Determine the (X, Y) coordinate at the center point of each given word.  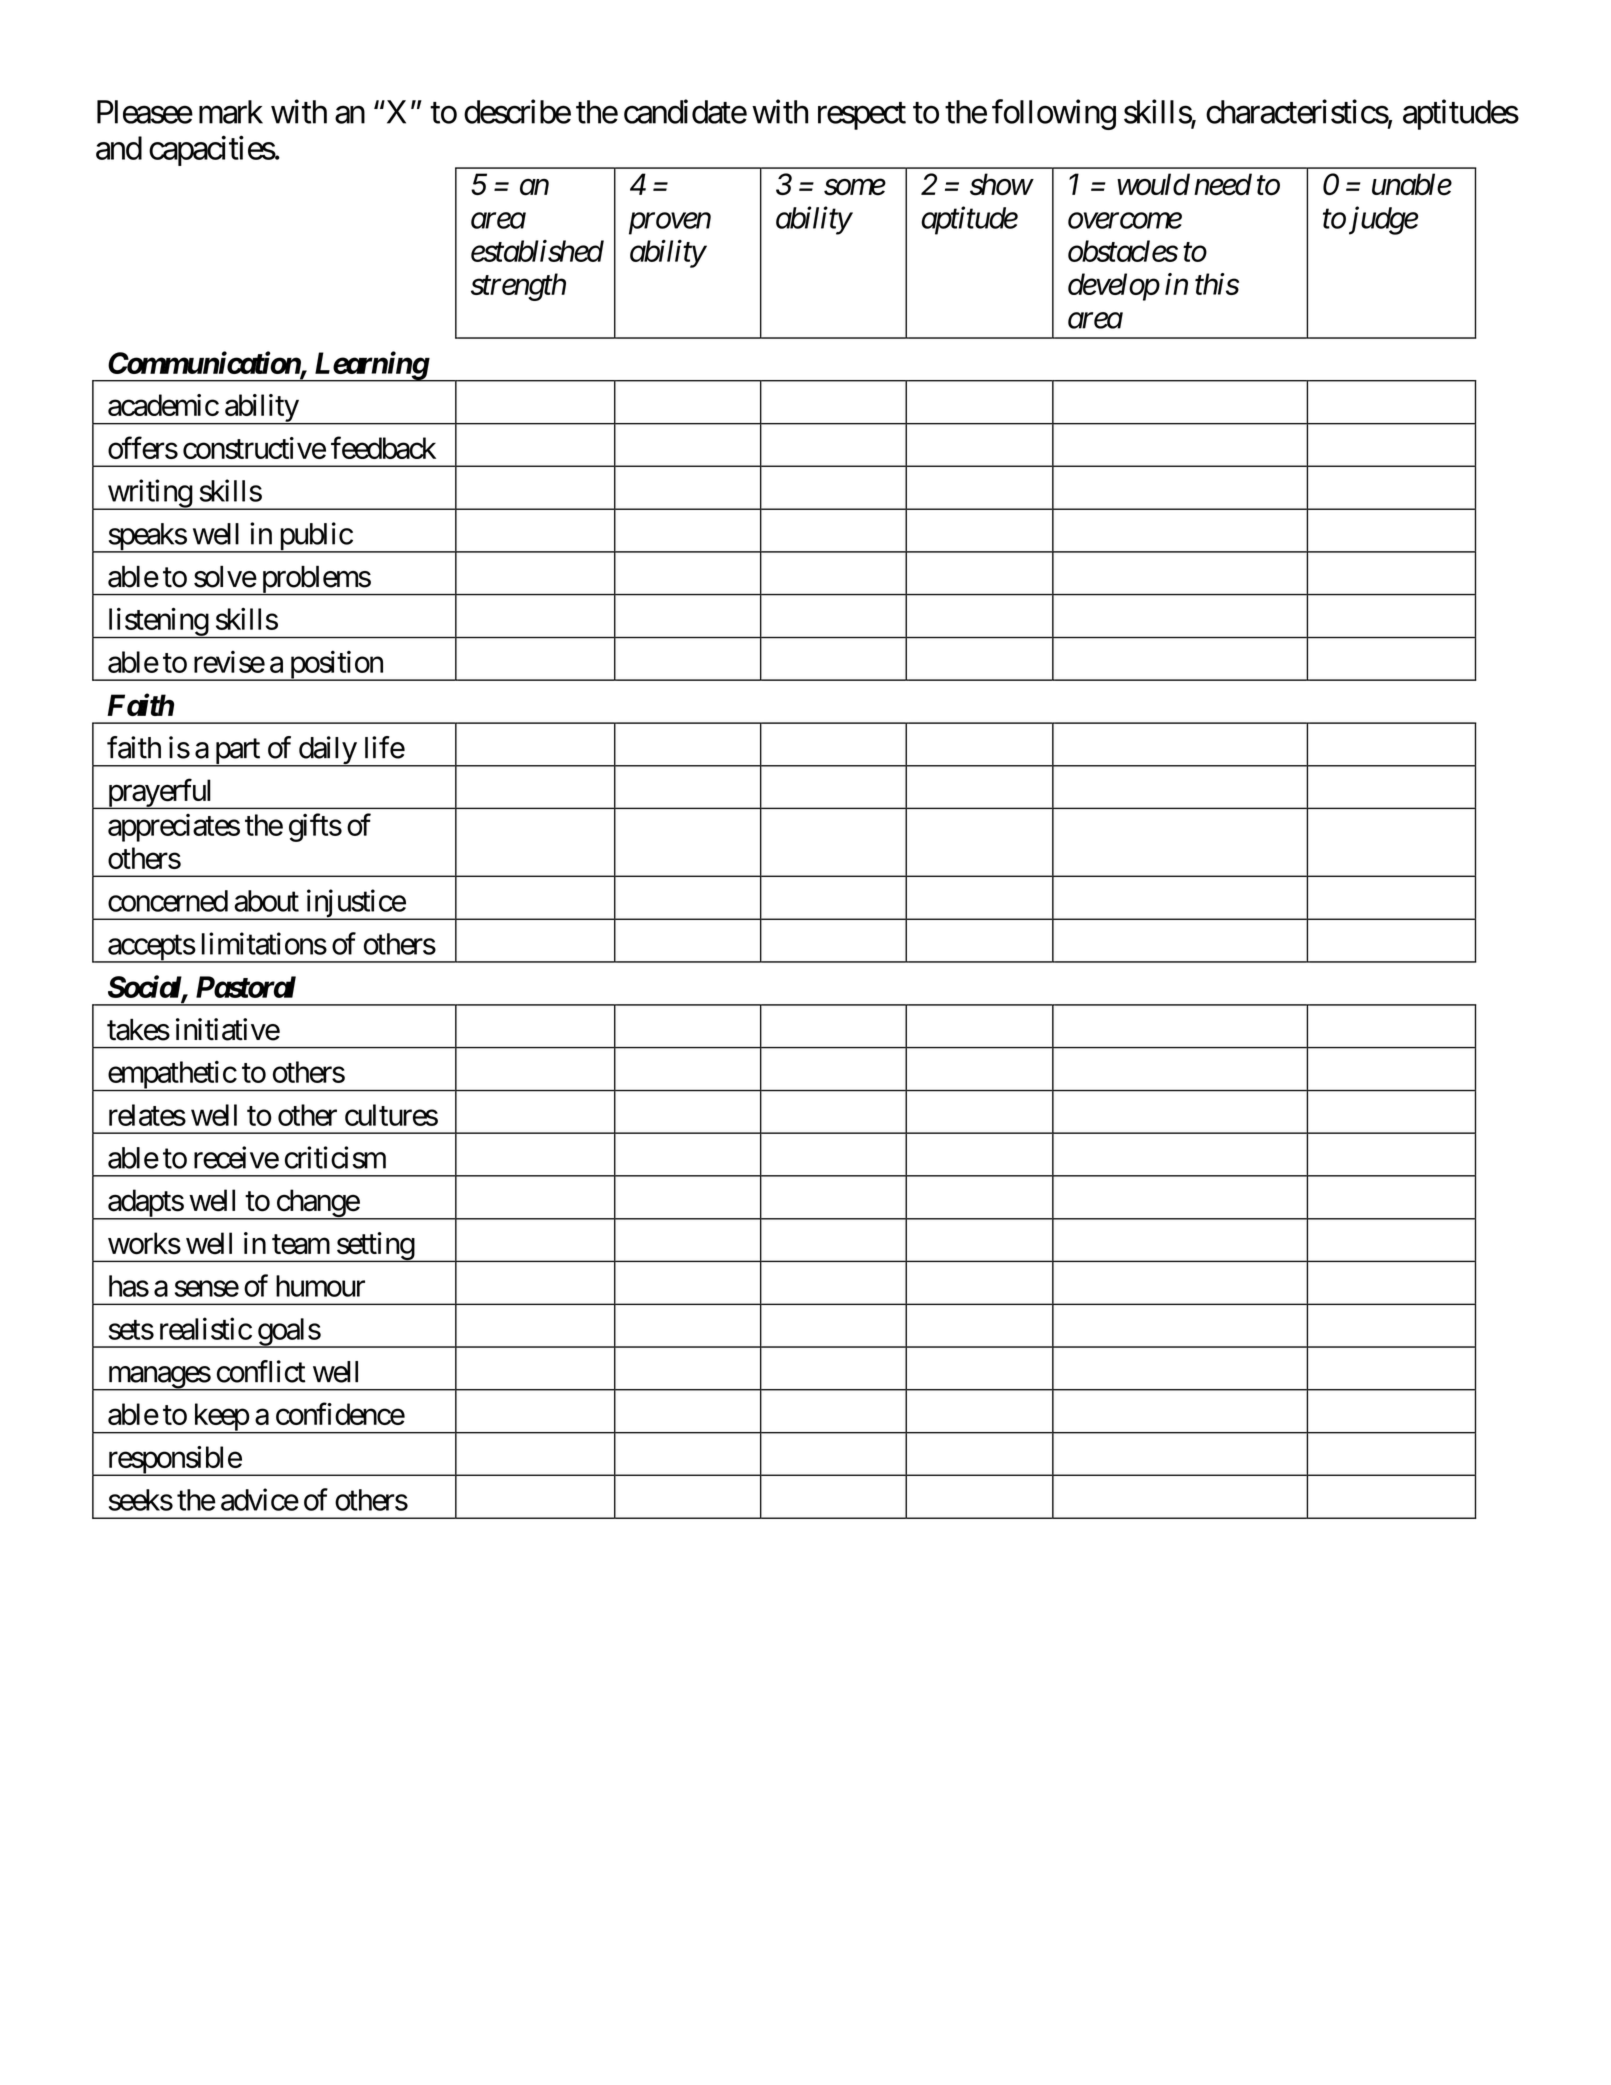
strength (518, 287)
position (336, 666)
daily (327, 751)
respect (862, 116)
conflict (261, 1371)
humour (320, 1286)
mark (231, 112)
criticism (335, 1157)
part (237, 753)
